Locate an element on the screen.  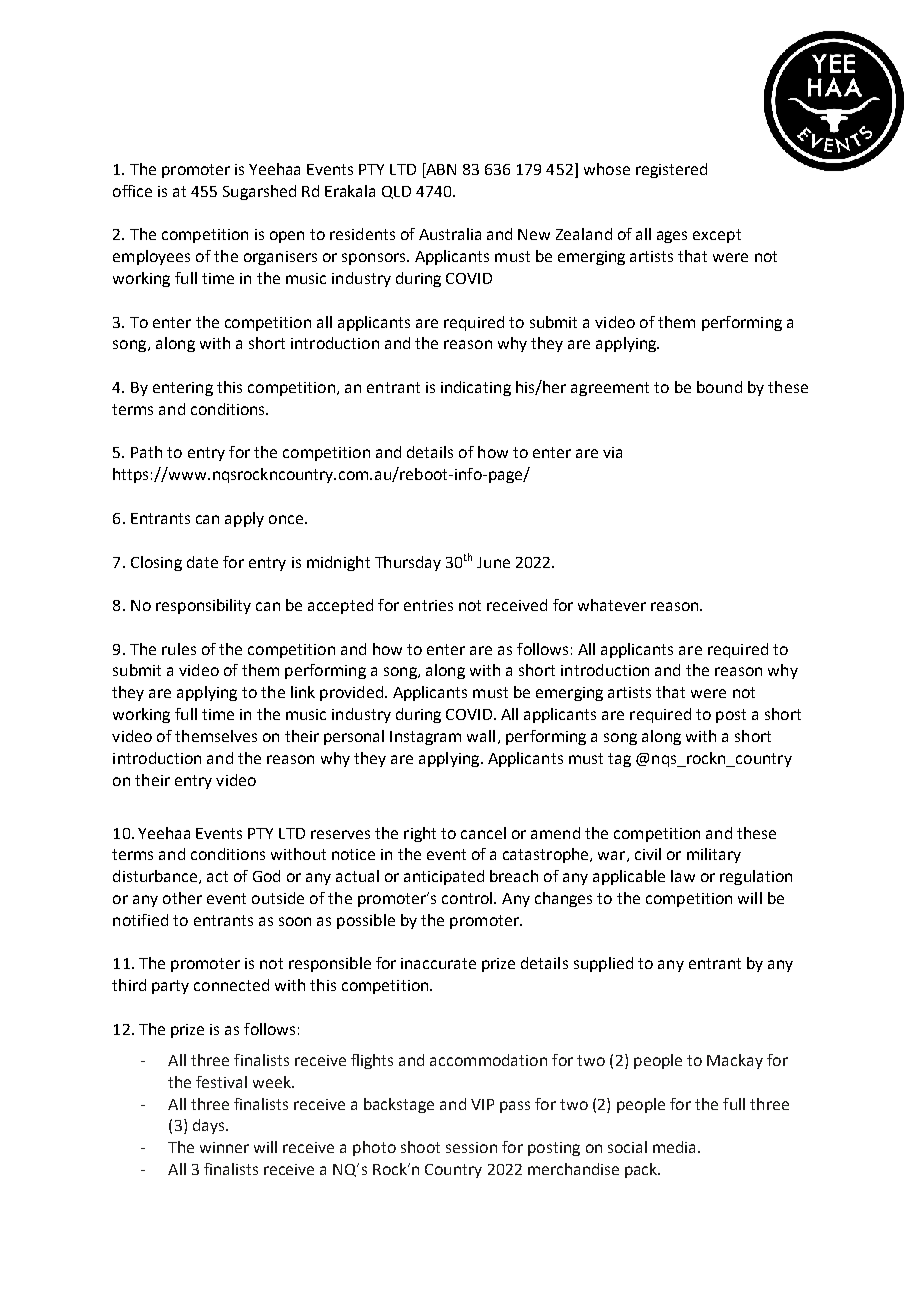
shoot is located at coordinates (420, 1147).
